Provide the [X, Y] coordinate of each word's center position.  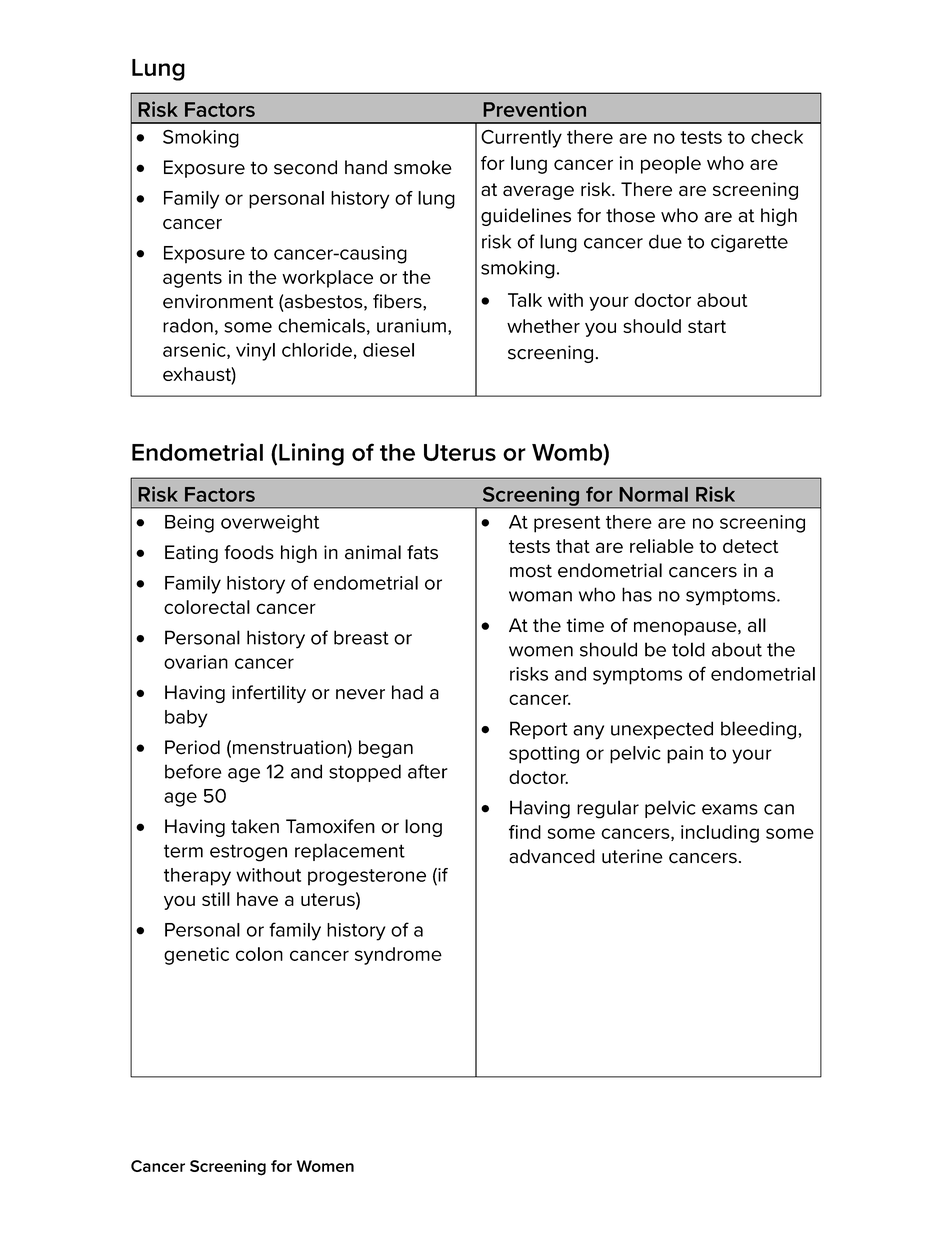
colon [259, 954]
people [671, 165]
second [305, 167]
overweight [270, 524]
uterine [632, 856]
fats [422, 552]
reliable [662, 546]
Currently [521, 139]
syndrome [398, 956]
